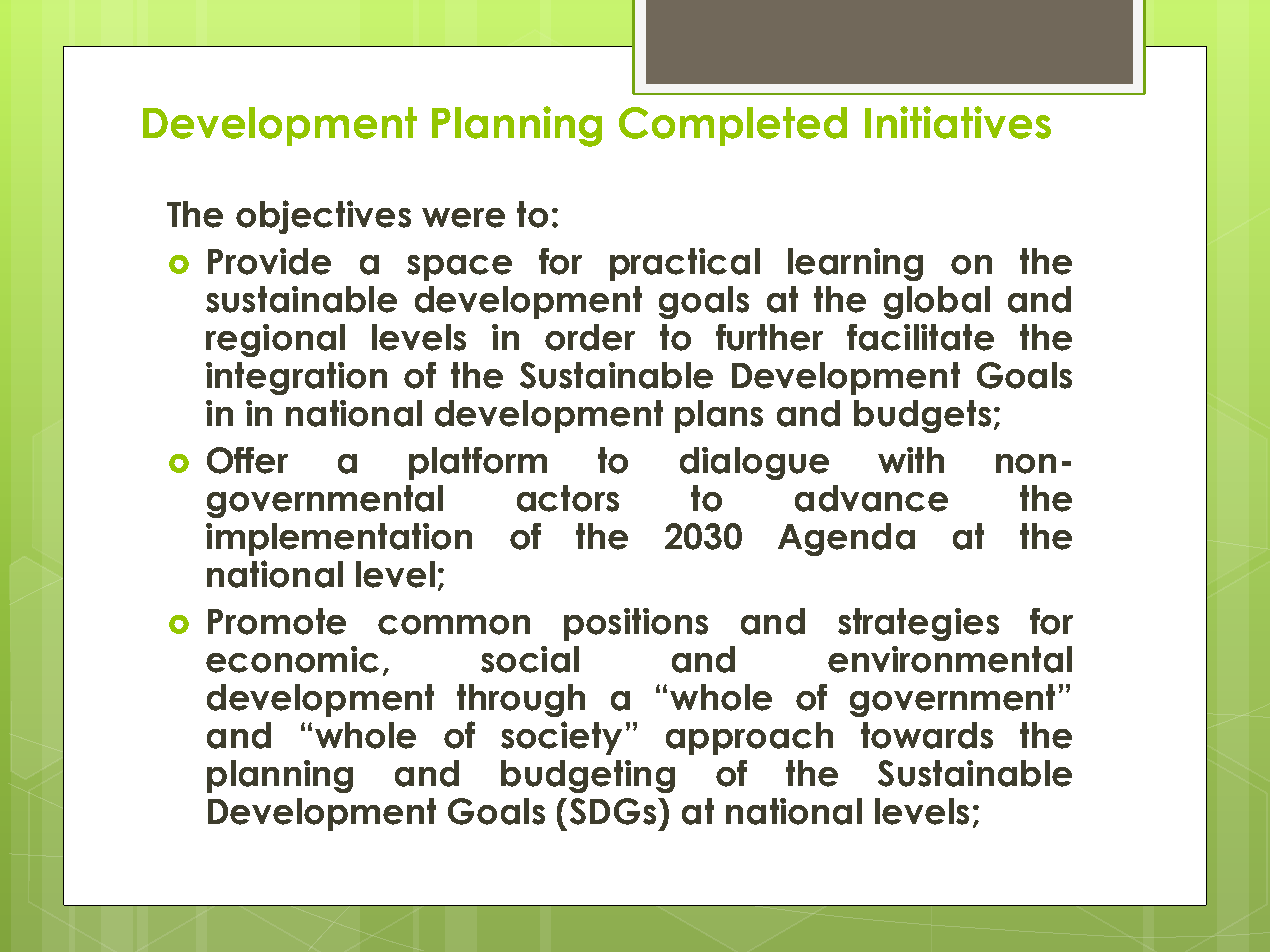 This page has width=1270, height=952. What do you see at coordinates (911, 460) in the page?
I see `with` at bounding box center [911, 460].
